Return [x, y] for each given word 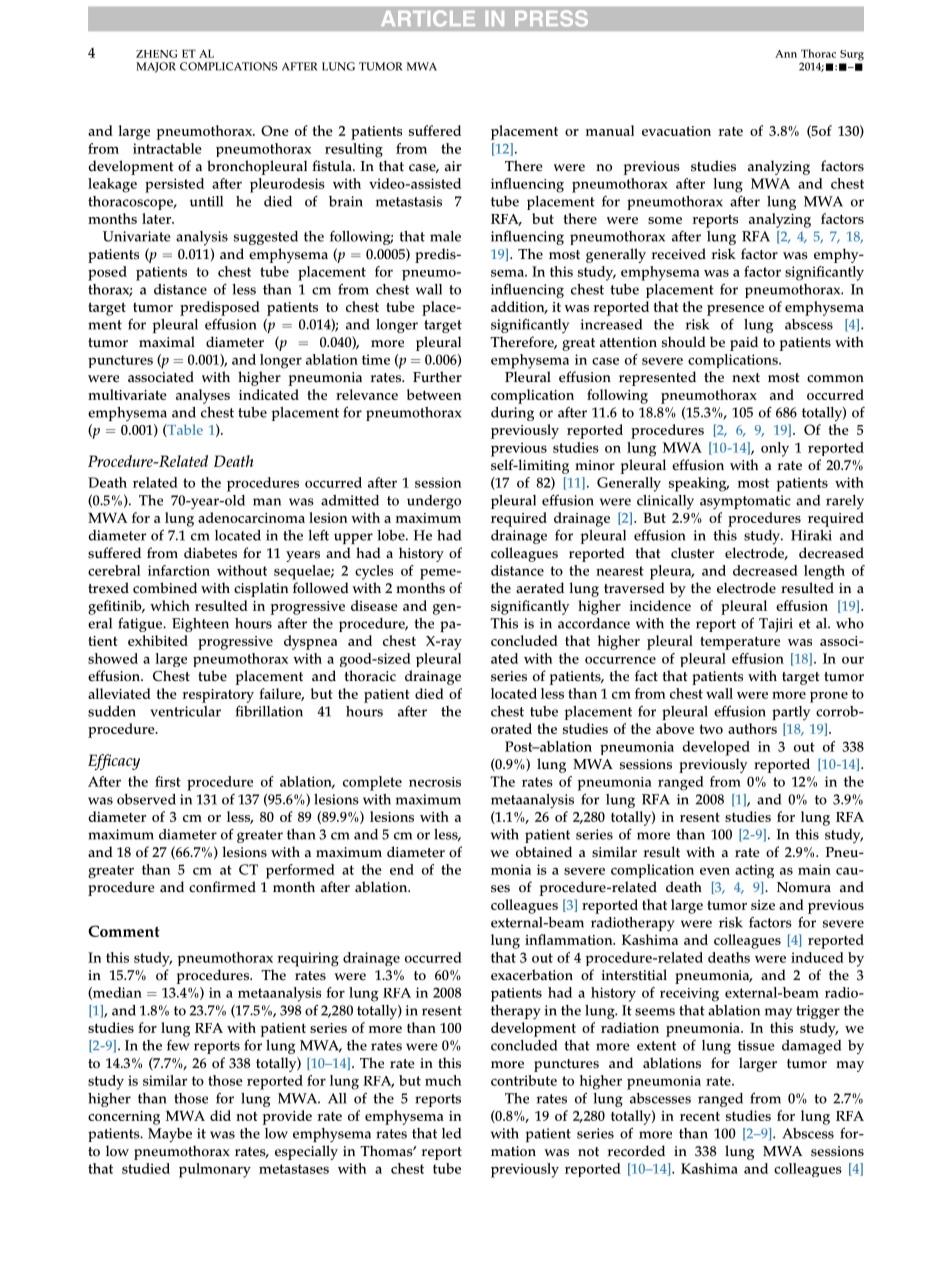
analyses [203, 396]
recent [700, 1116]
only [775, 449]
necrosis [435, 782]
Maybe [170, 1135]
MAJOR [156, 67]
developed [716, 748]
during [512, 414]
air [453, 166]
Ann [786, 54]
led [451, 1133]
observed [146, 799]
